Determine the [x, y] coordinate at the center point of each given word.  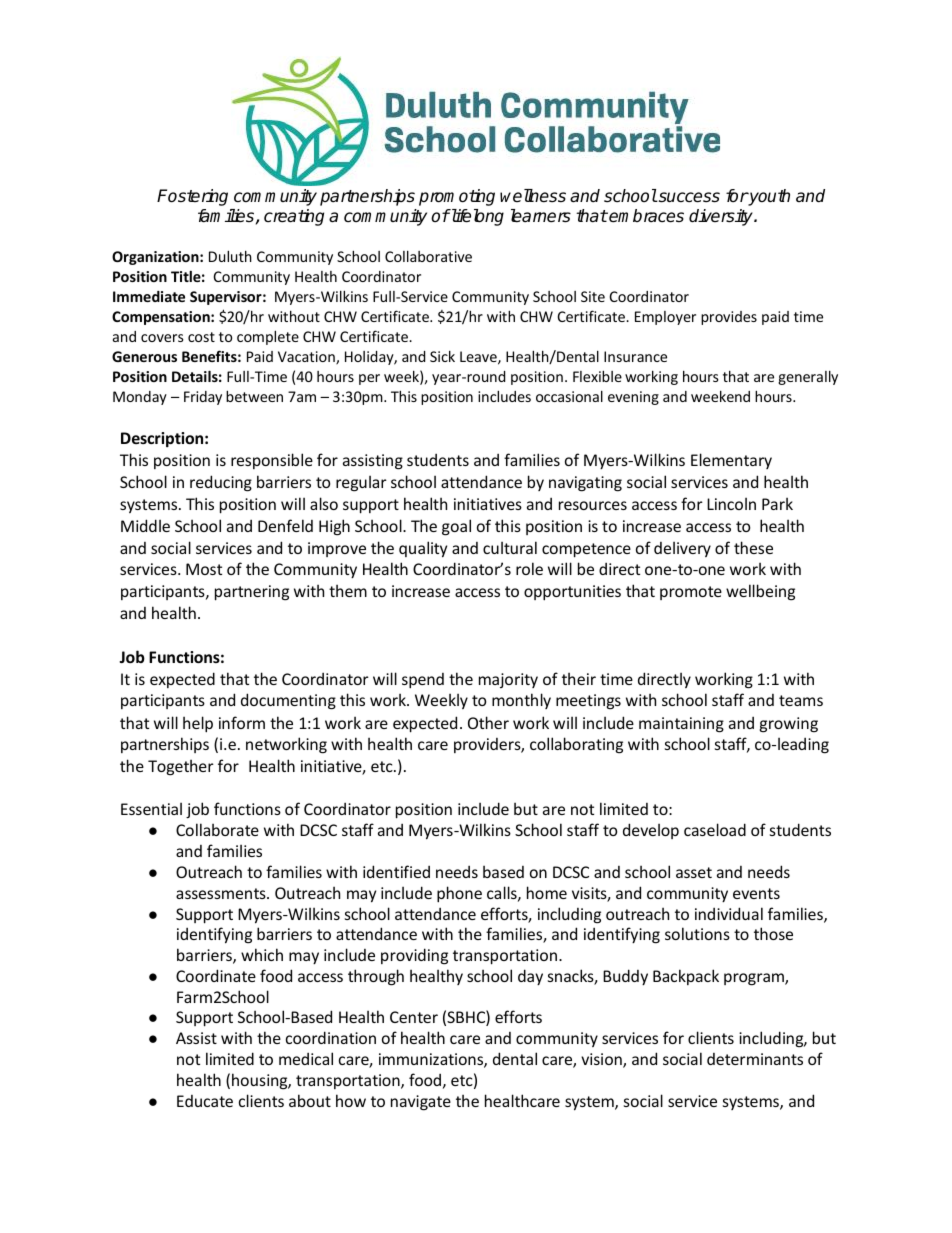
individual [729, 913]
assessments [222, 893]
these [753, 547]
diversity [722, 217]
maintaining [681, 725]
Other [488, 722]
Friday [203, 398]
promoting [457, 197]
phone [459, 894]
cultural [510, 547]
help [198, 724]
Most [204, 569]
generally [808, 377]
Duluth [230, 256]
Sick [442, 356]
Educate [205, 1101]
